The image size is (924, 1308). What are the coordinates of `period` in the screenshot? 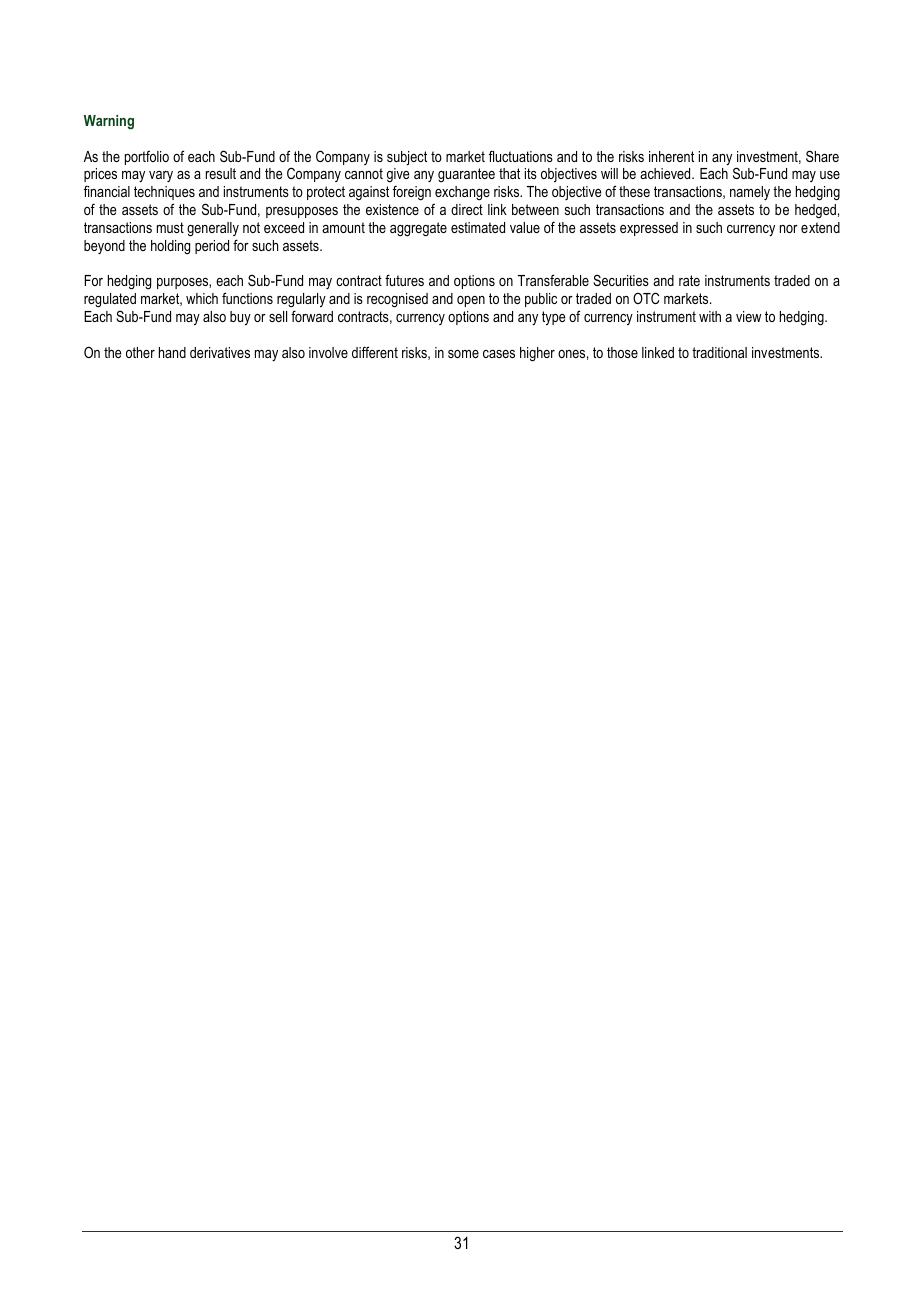 It's located at (212, 247).
